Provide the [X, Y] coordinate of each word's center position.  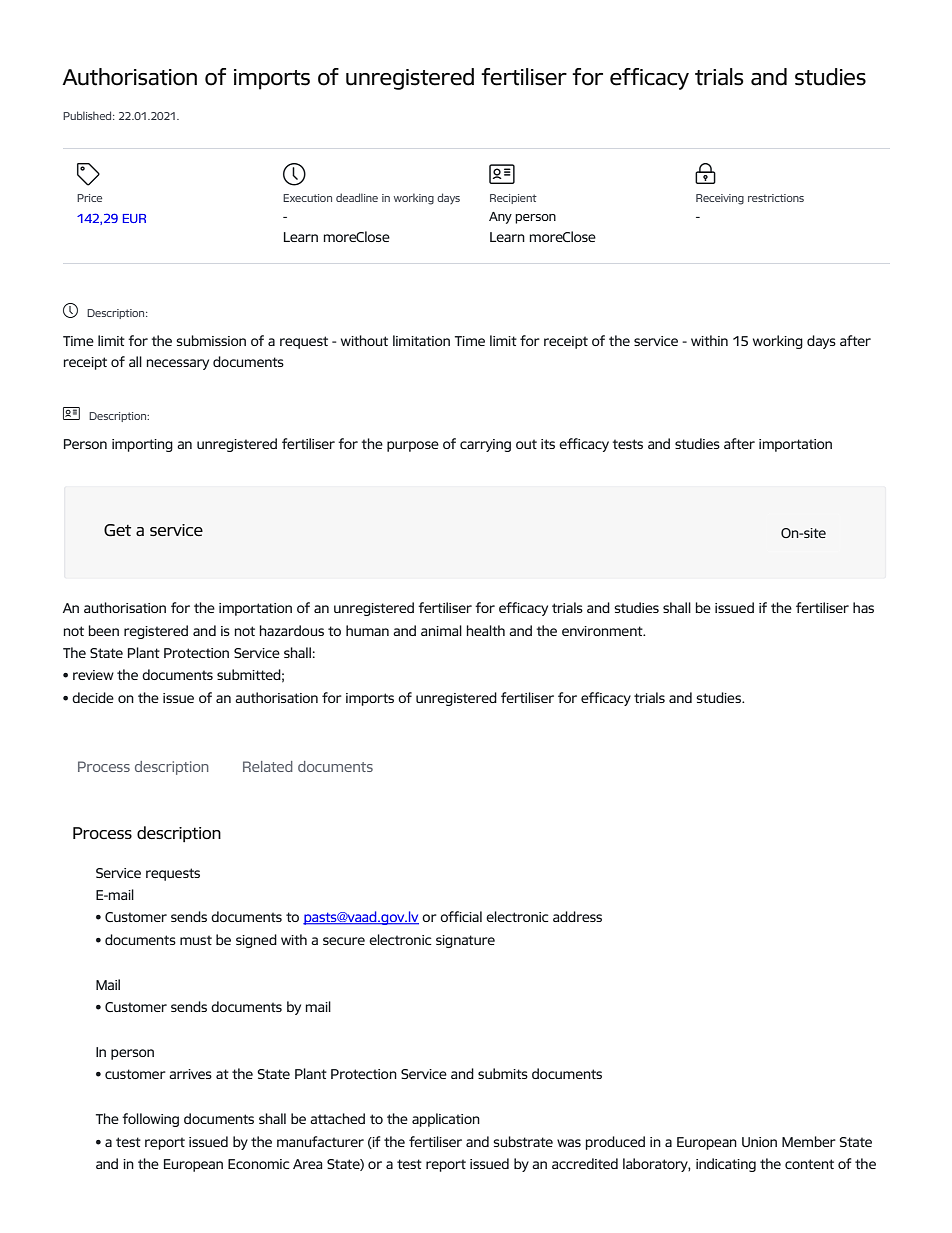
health [486, 630]
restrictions [776, 198]
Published [88, 115]
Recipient [513, 199]
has [863, 607]
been [104, 630]
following [150, 1120]
